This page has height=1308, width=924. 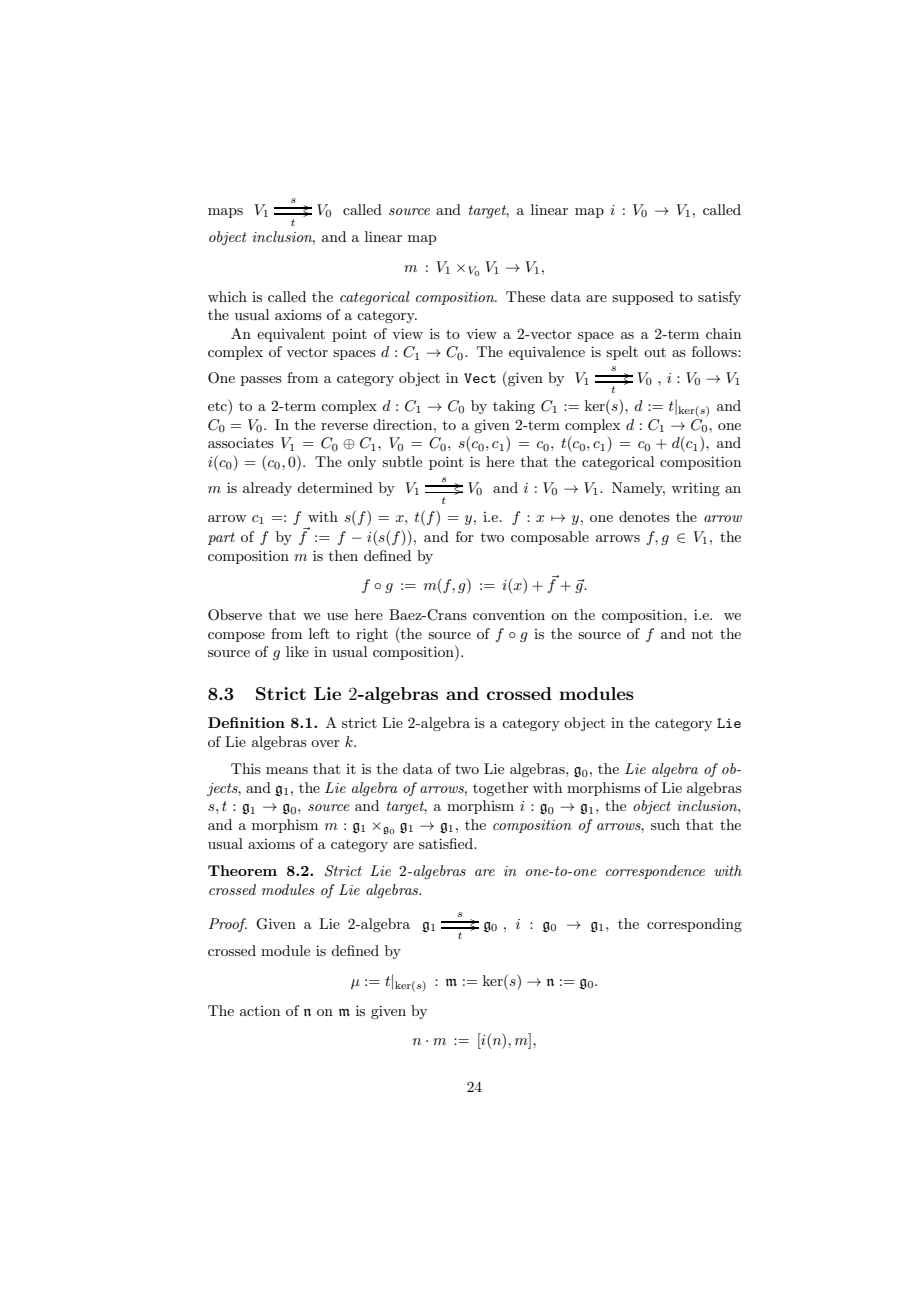 What do you see at coordinates (260, 1011) in the page?
I see `action` at bounding box center [260, 1011].
